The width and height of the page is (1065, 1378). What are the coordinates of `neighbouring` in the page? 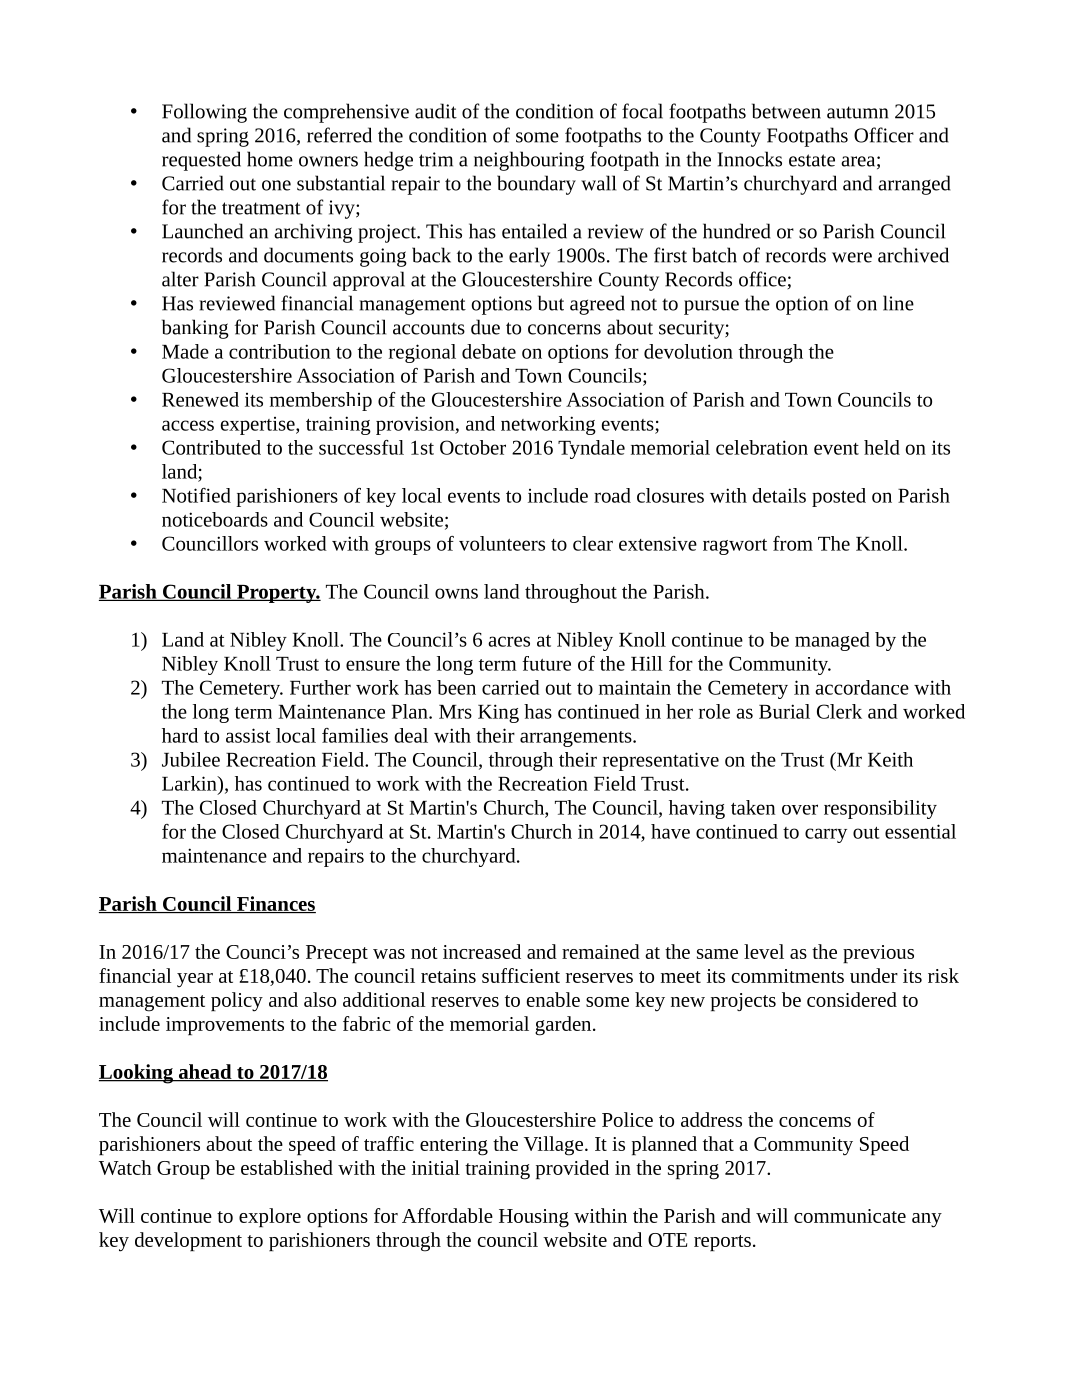 It's located at (529, 161).
